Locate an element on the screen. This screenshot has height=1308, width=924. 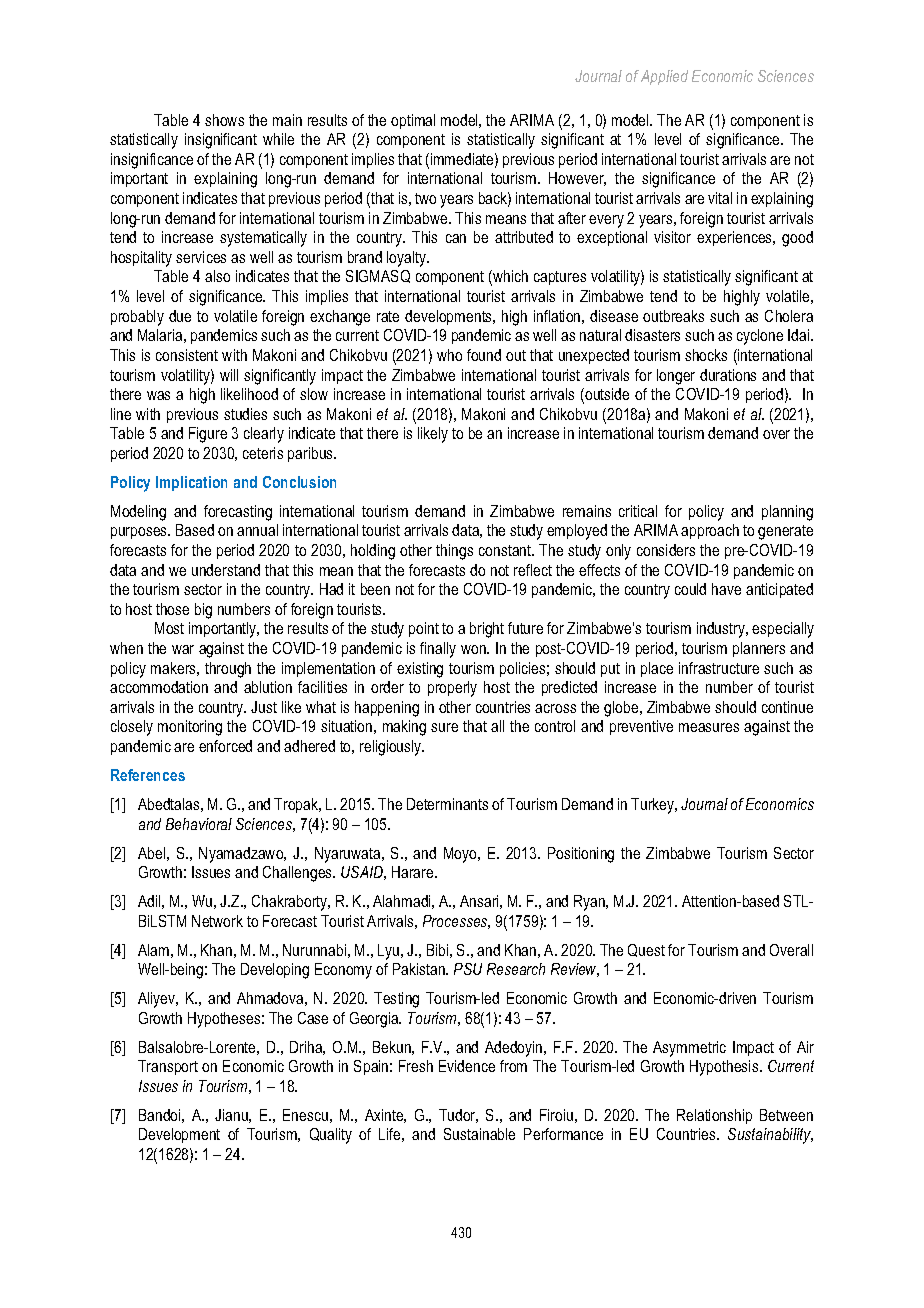
have is located at coordinates (726, 589).
